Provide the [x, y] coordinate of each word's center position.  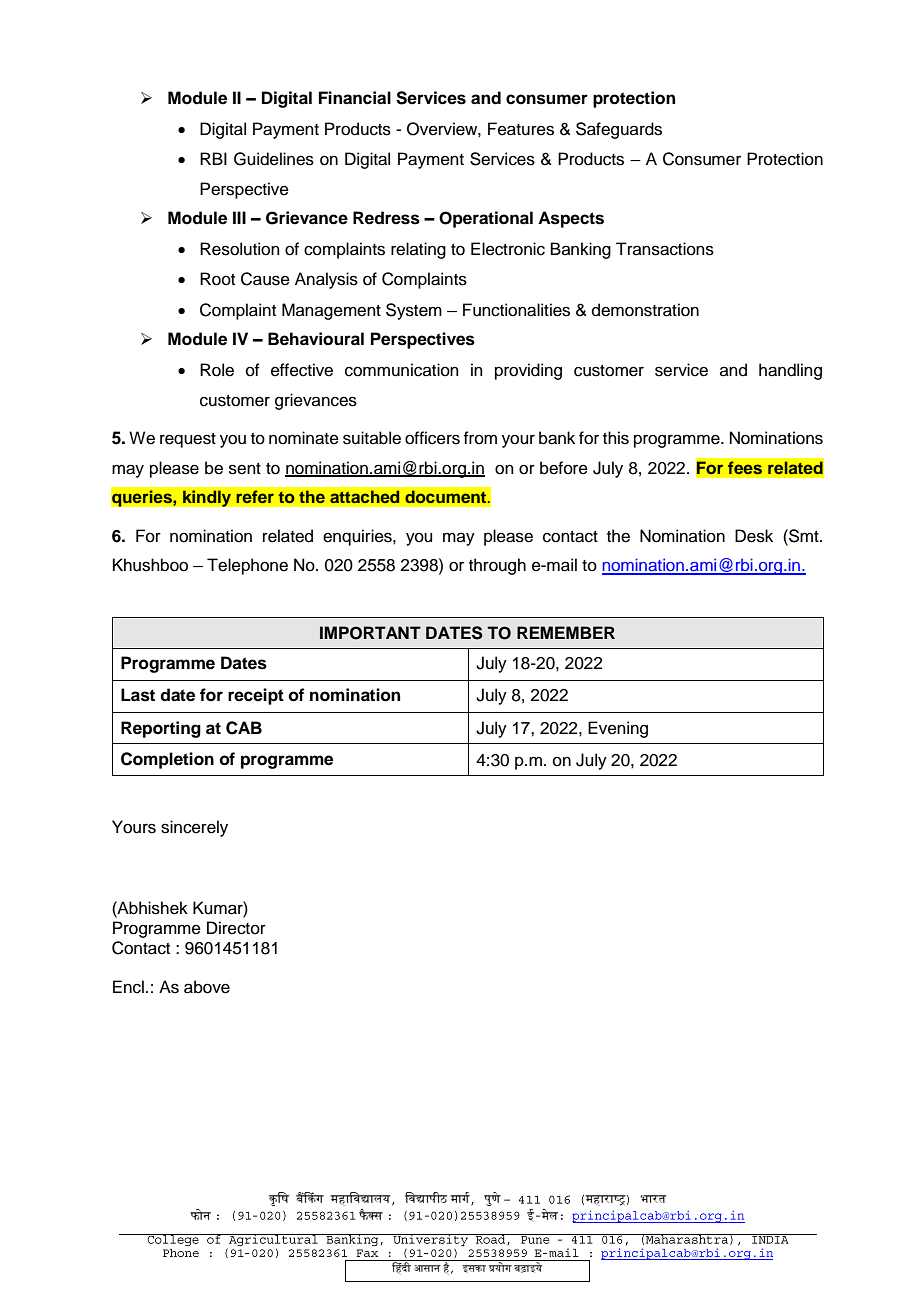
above [207, 987]
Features [521, 129]
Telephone [247, 566]
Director [236, 928]
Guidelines [274, 159]
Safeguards [619, 130]
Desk [754, 536]
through [497, 566]
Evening [618, 729]
